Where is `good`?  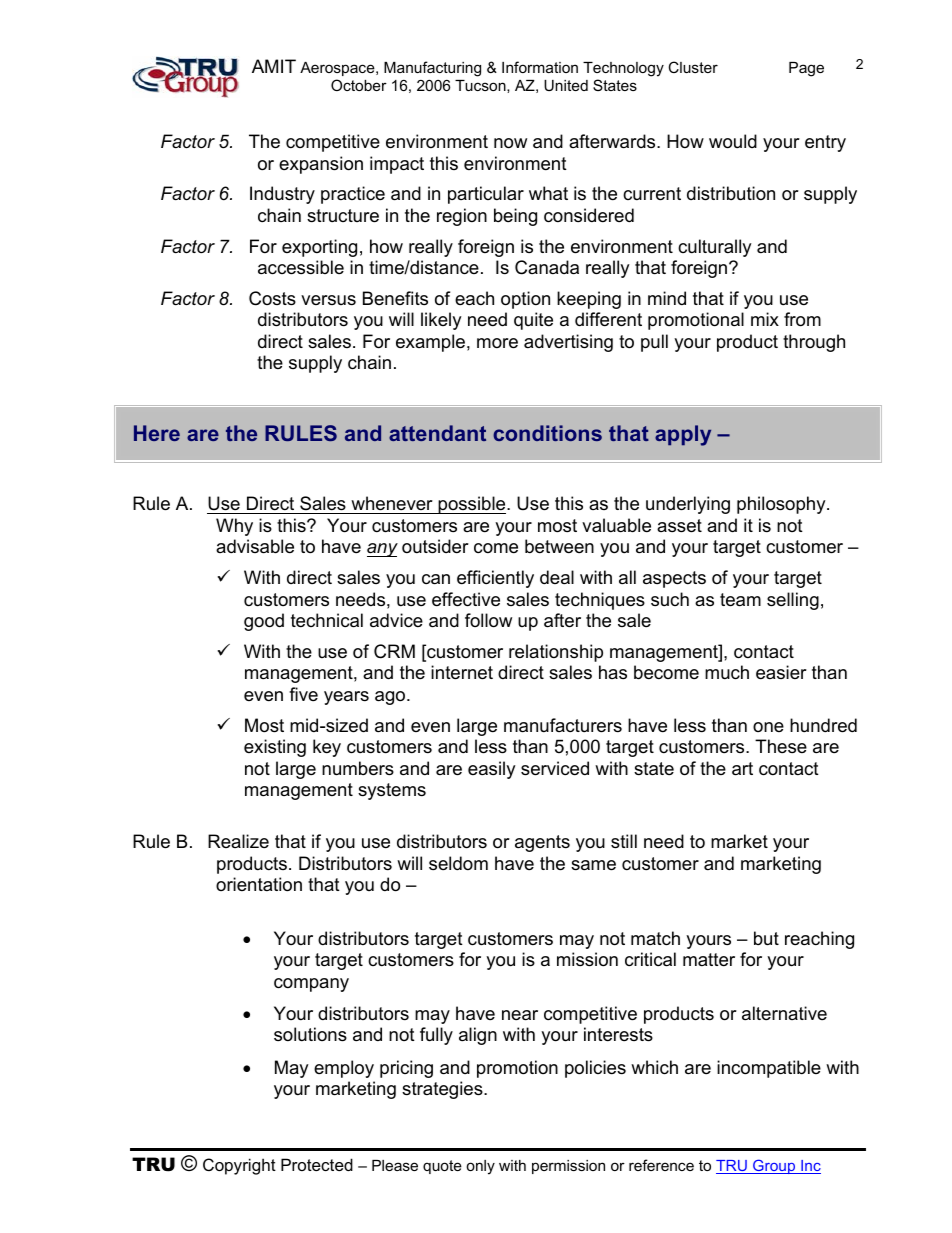 good is located at coordinates (264, 622).
